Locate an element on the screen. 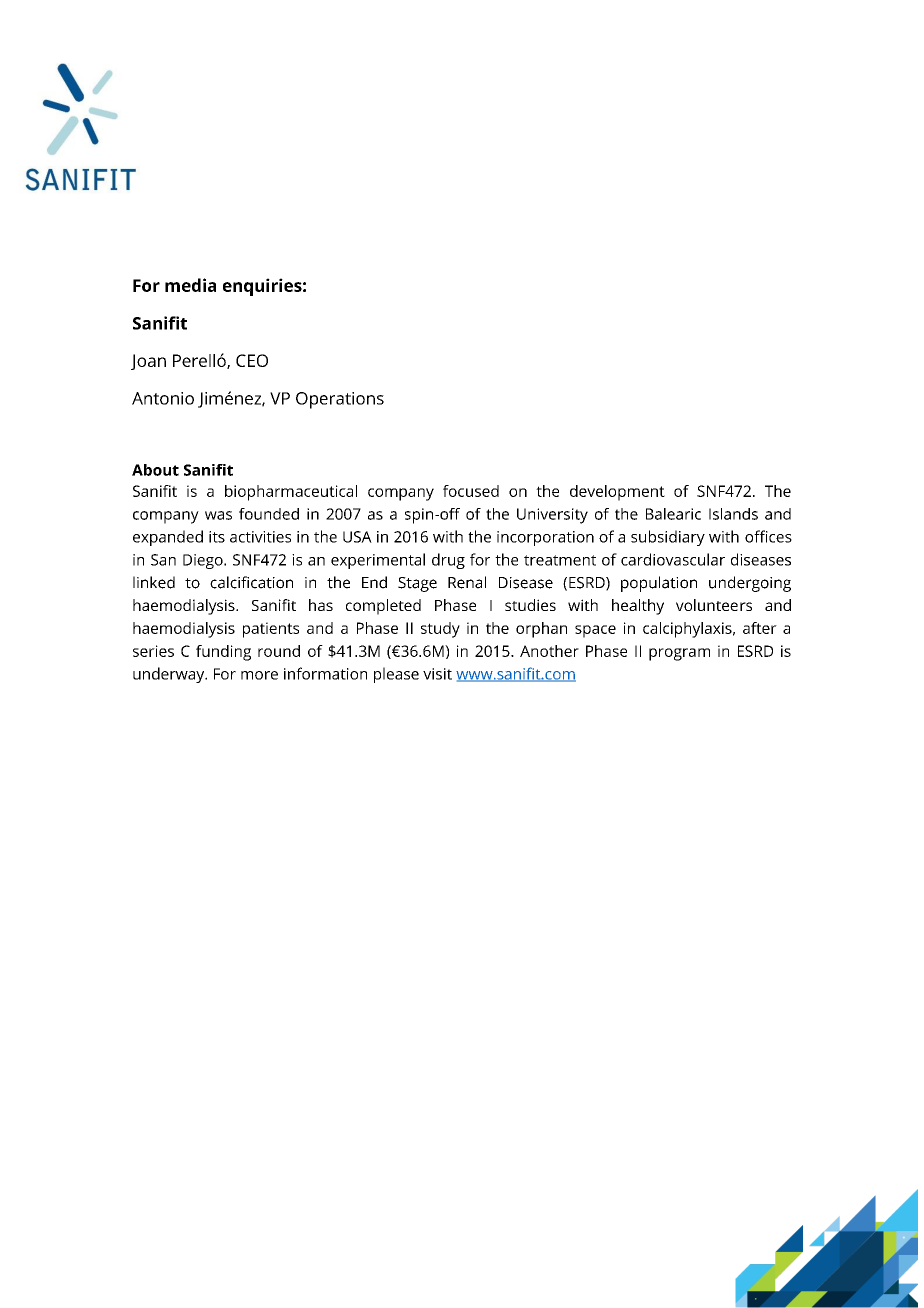 The width and height of the screenshot is (924, 1308). population is located at coordinates (659, 584).
